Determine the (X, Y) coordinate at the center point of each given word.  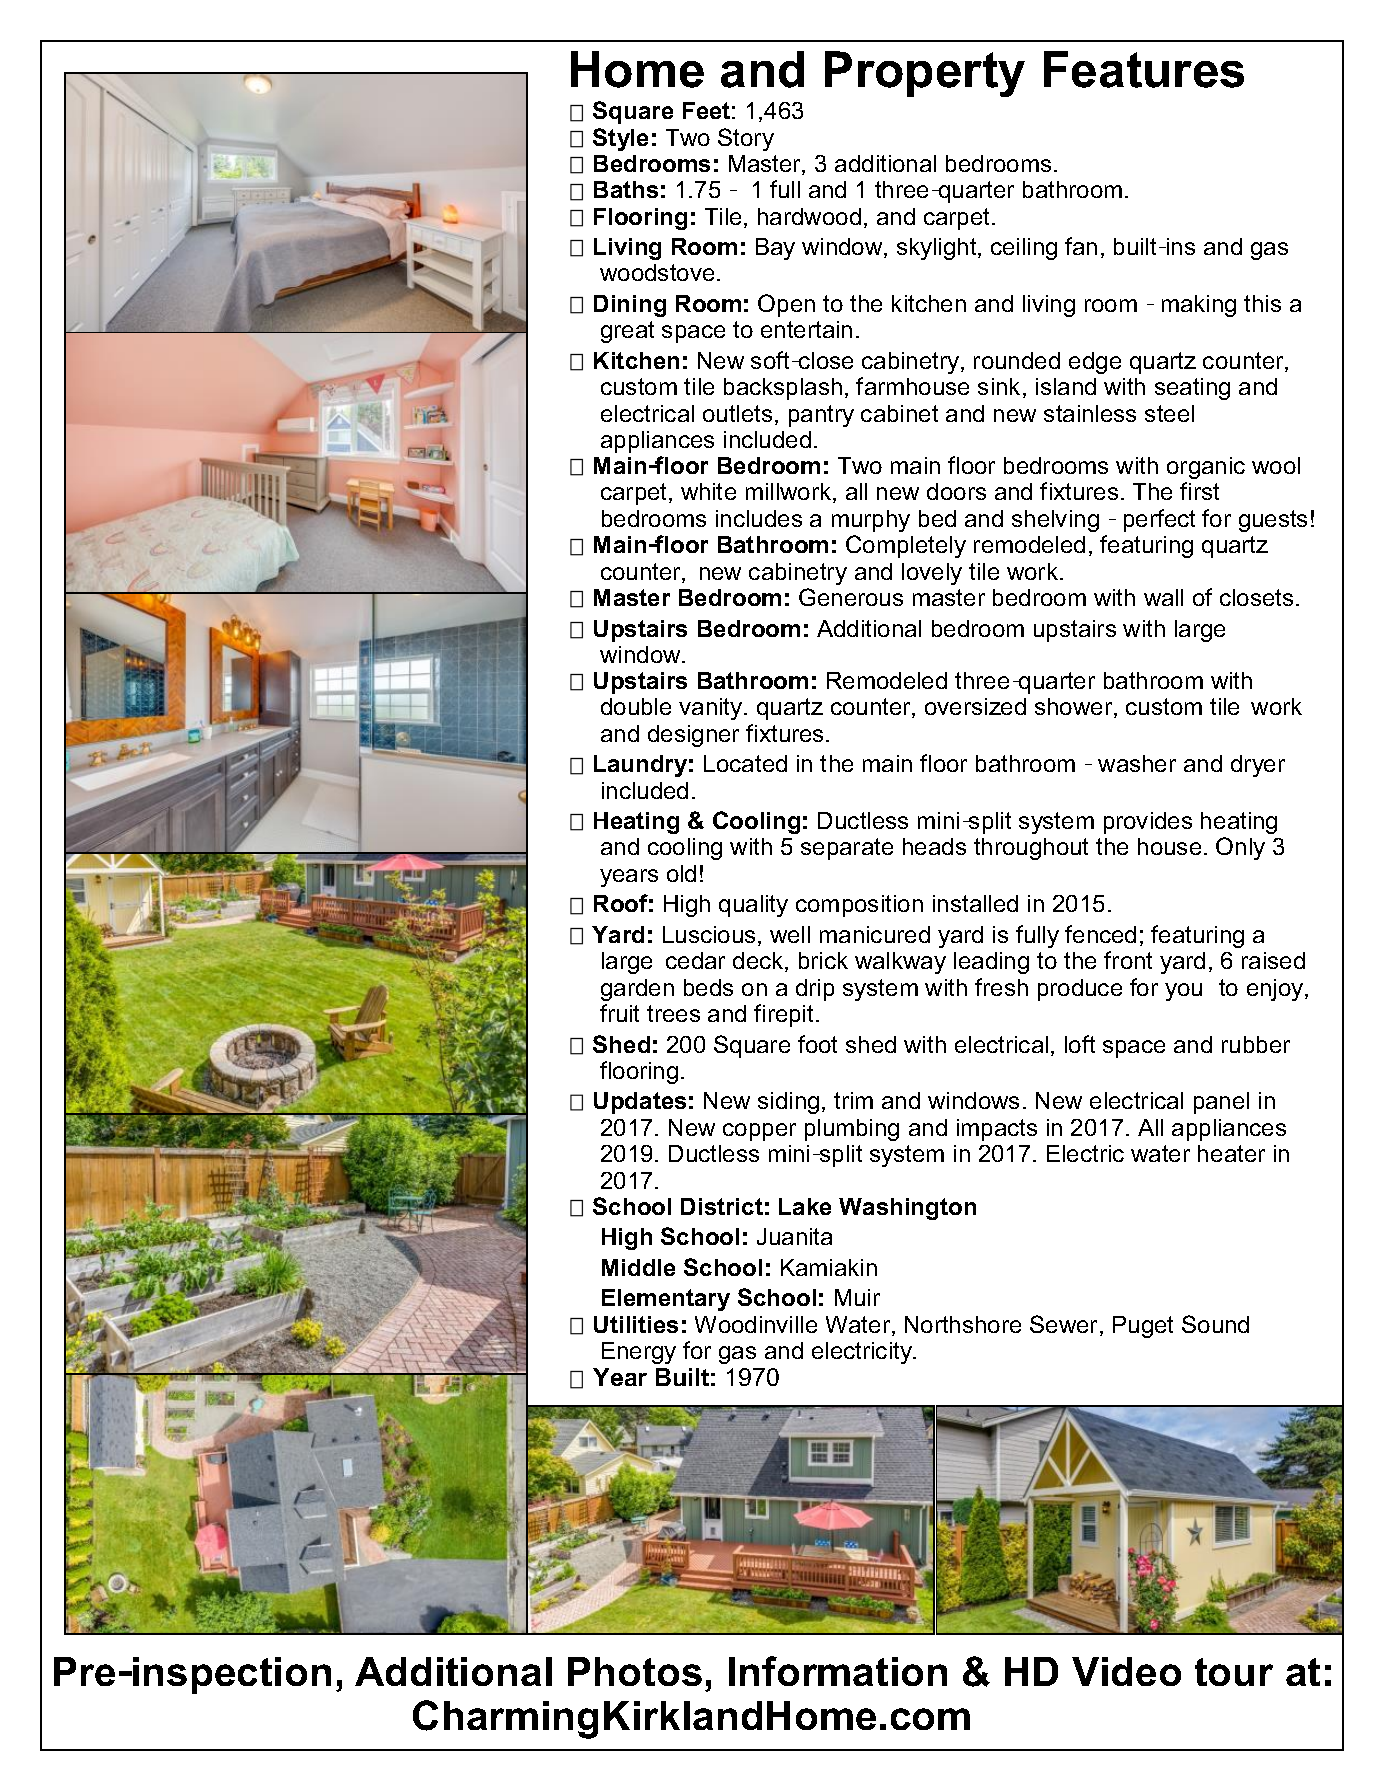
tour (1234, 1672)
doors (956, 491)
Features (1144, 69)
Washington (907, 1209)
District (722, 1206)
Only (1240, 848)
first (1199, 491)
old (681, 873)
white (708, 491)
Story (746, 139)
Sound (1215, 1324)
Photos (635, 1671)
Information (838, 1671)
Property (925, 74)
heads (934, 846)
